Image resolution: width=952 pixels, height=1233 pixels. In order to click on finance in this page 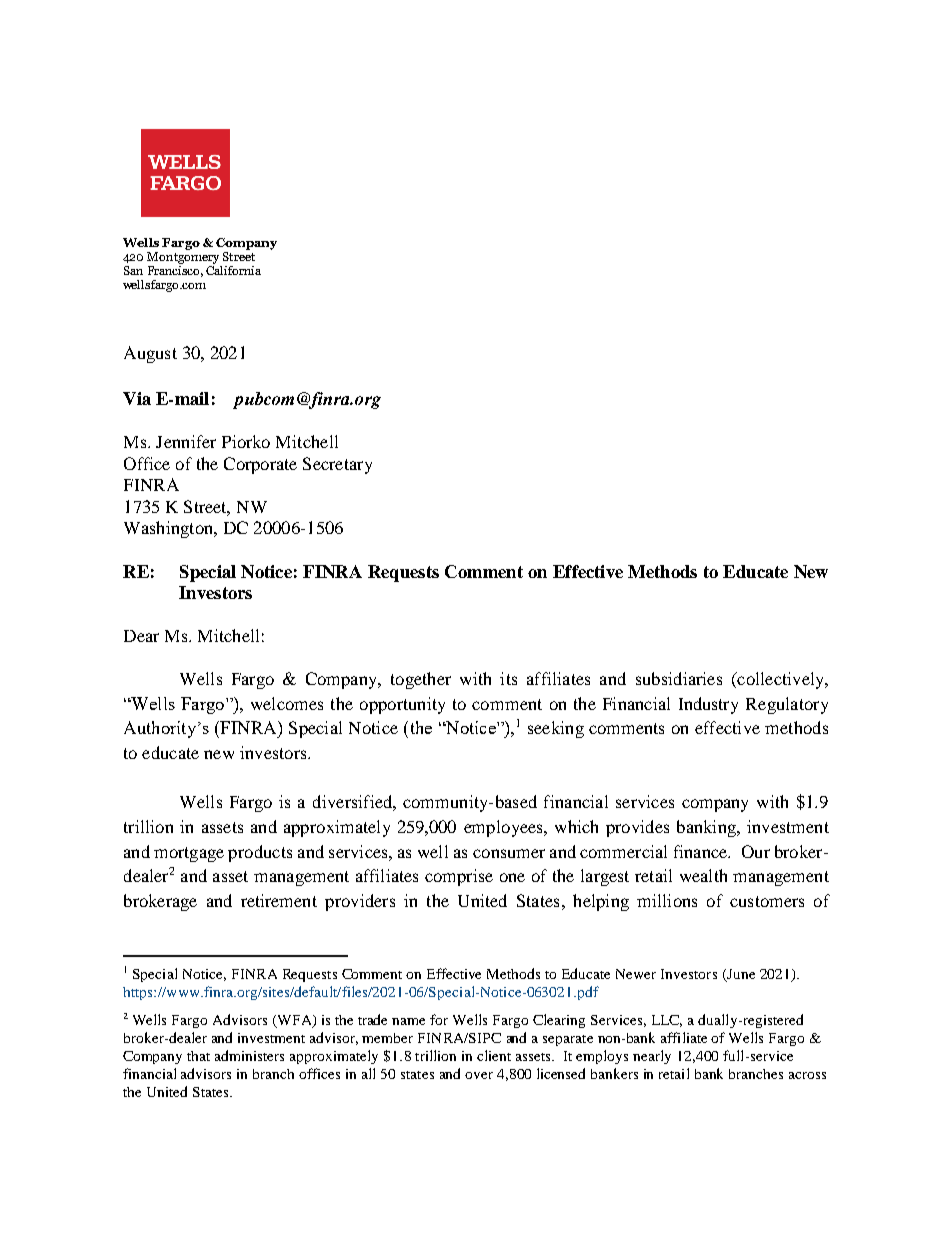, I will do `click(702, 851)`.
